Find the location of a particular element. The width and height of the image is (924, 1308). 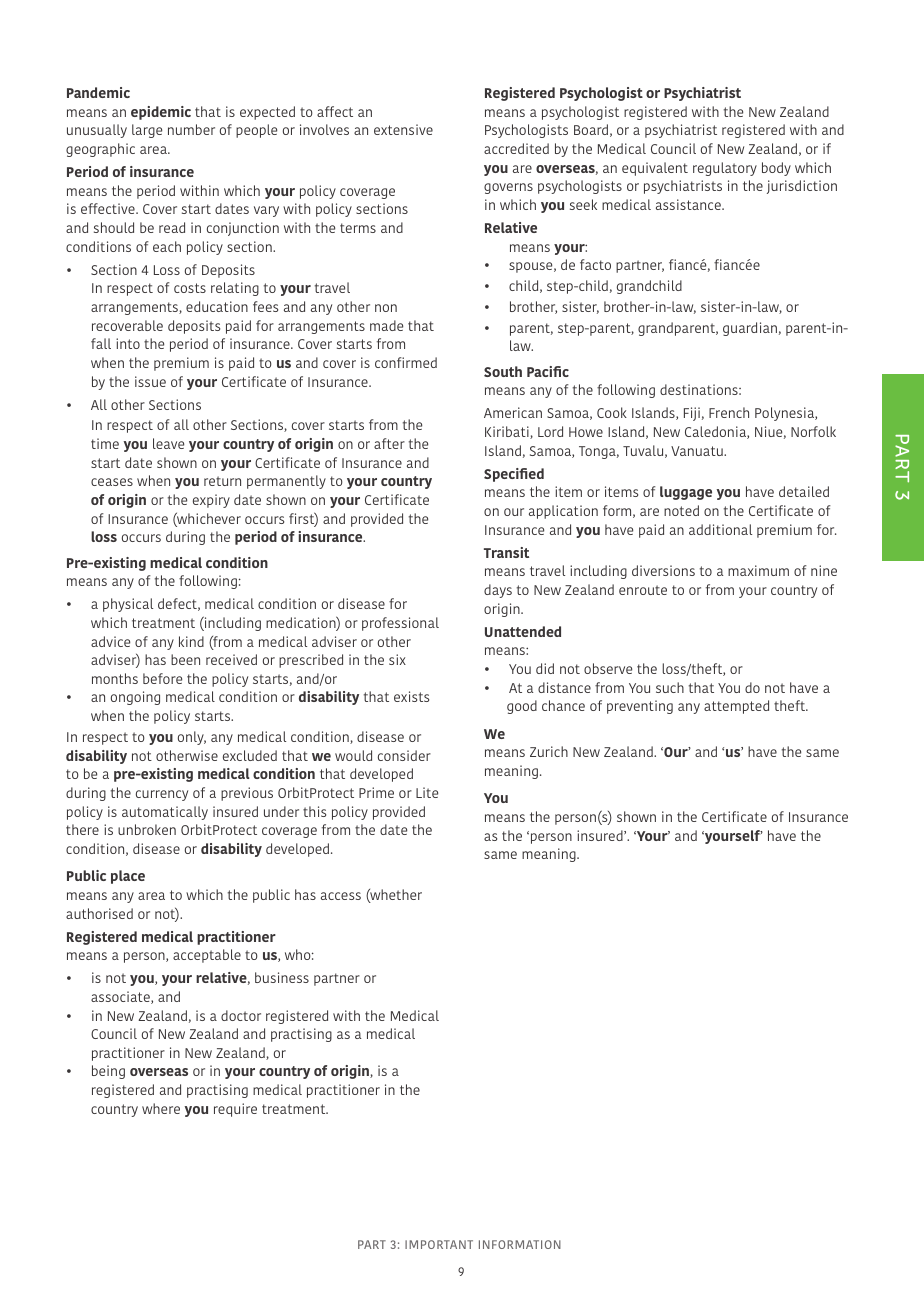

regulatory is located at coordinates (725, 169).
